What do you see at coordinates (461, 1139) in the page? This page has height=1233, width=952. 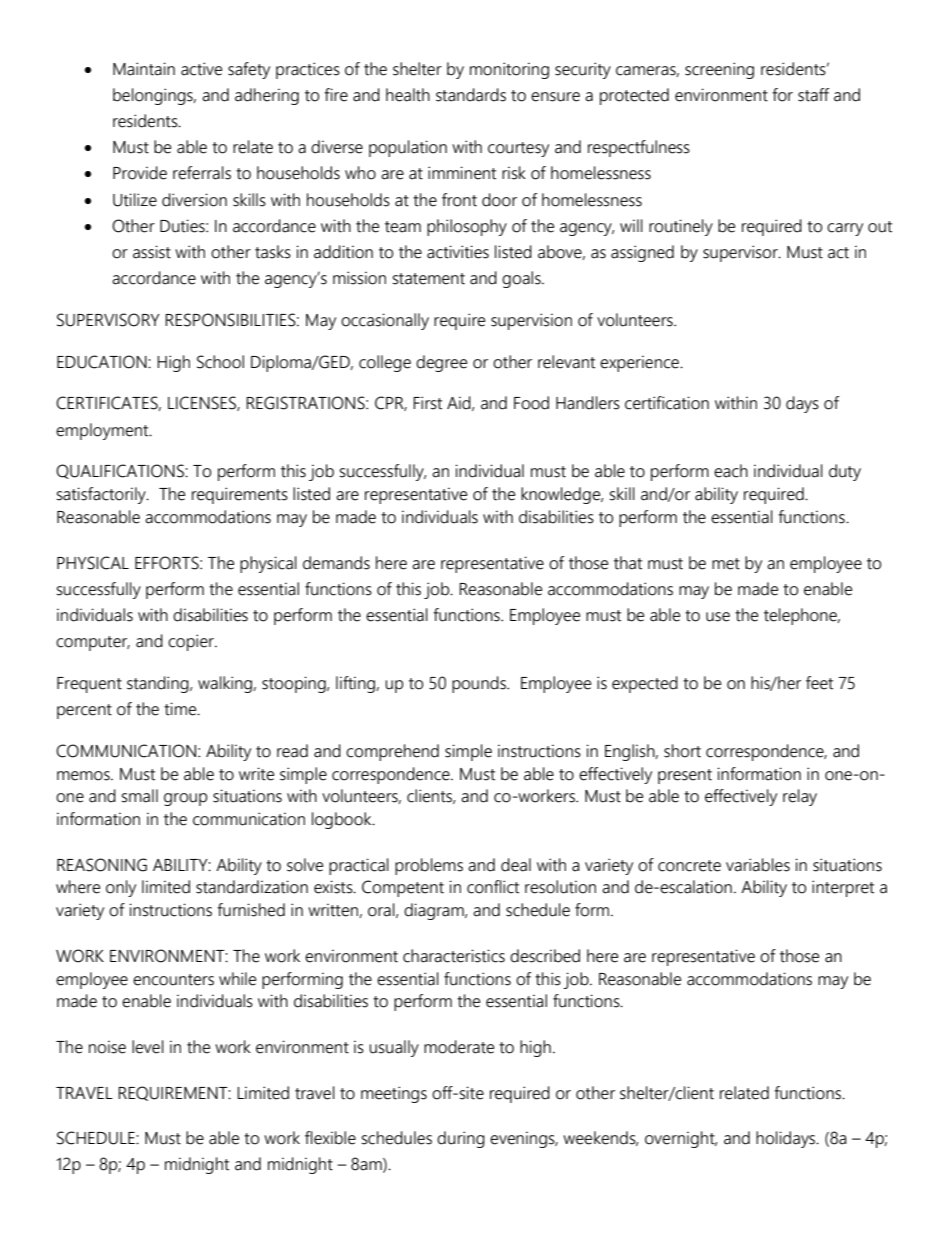 I see `during` at bounding box center [461, 1139].
